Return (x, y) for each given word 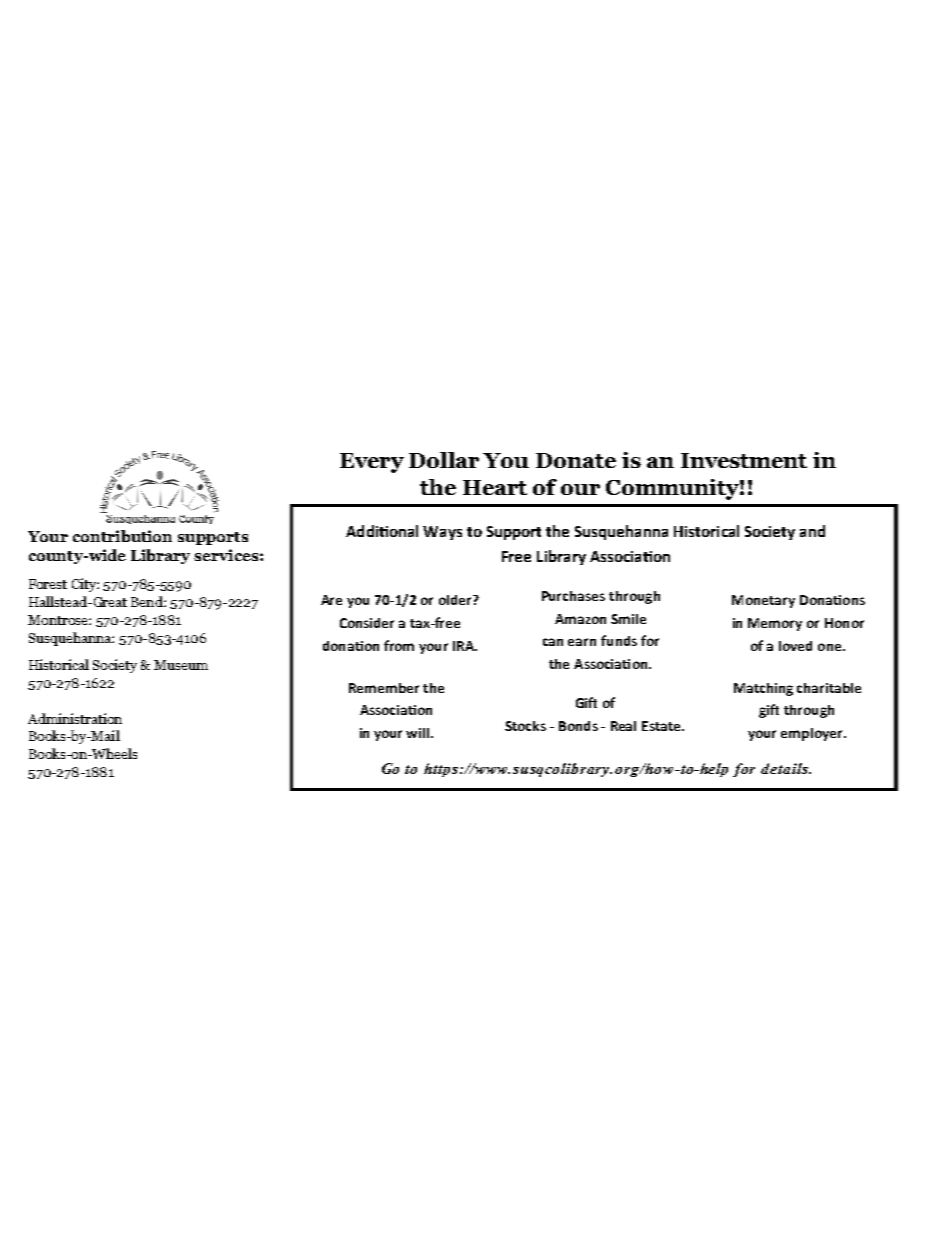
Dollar (444, 460)
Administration (75, 718)
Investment (744, 460)
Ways (442, 533)
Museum (181, 665)
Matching (763, 689)
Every (372, 463)
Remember (384, 688)
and (812, 531)
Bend (148, 601)
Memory (775, 624)
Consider (367, 623)
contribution (122, 536)
